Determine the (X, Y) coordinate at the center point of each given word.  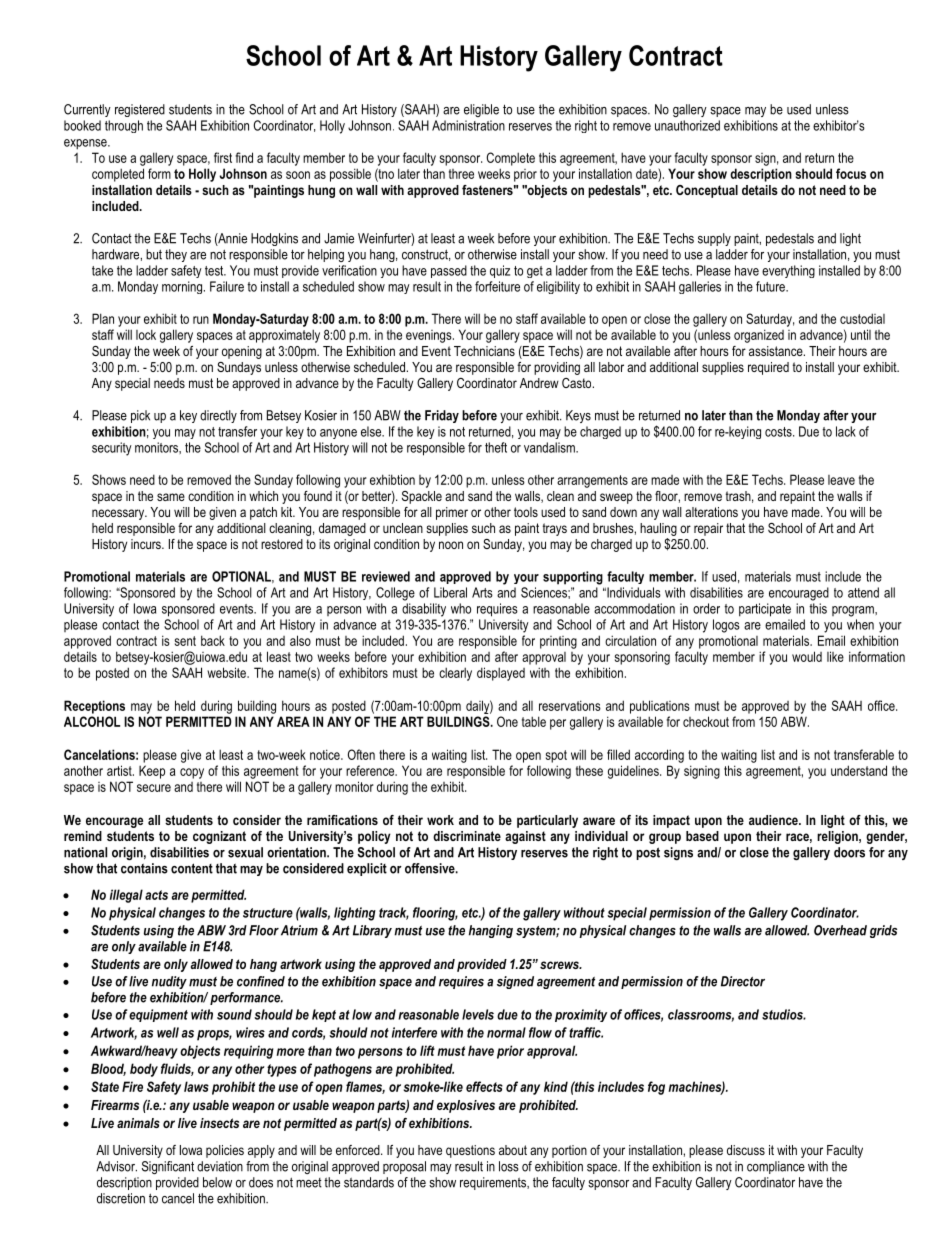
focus (851, 173)
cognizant (219, 837)
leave (841, 480)
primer (452, 513)
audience (774, 820)
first (223, 157)
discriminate (467, 836)
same (171, 497)
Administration (468, 125)
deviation (220, 1166)
